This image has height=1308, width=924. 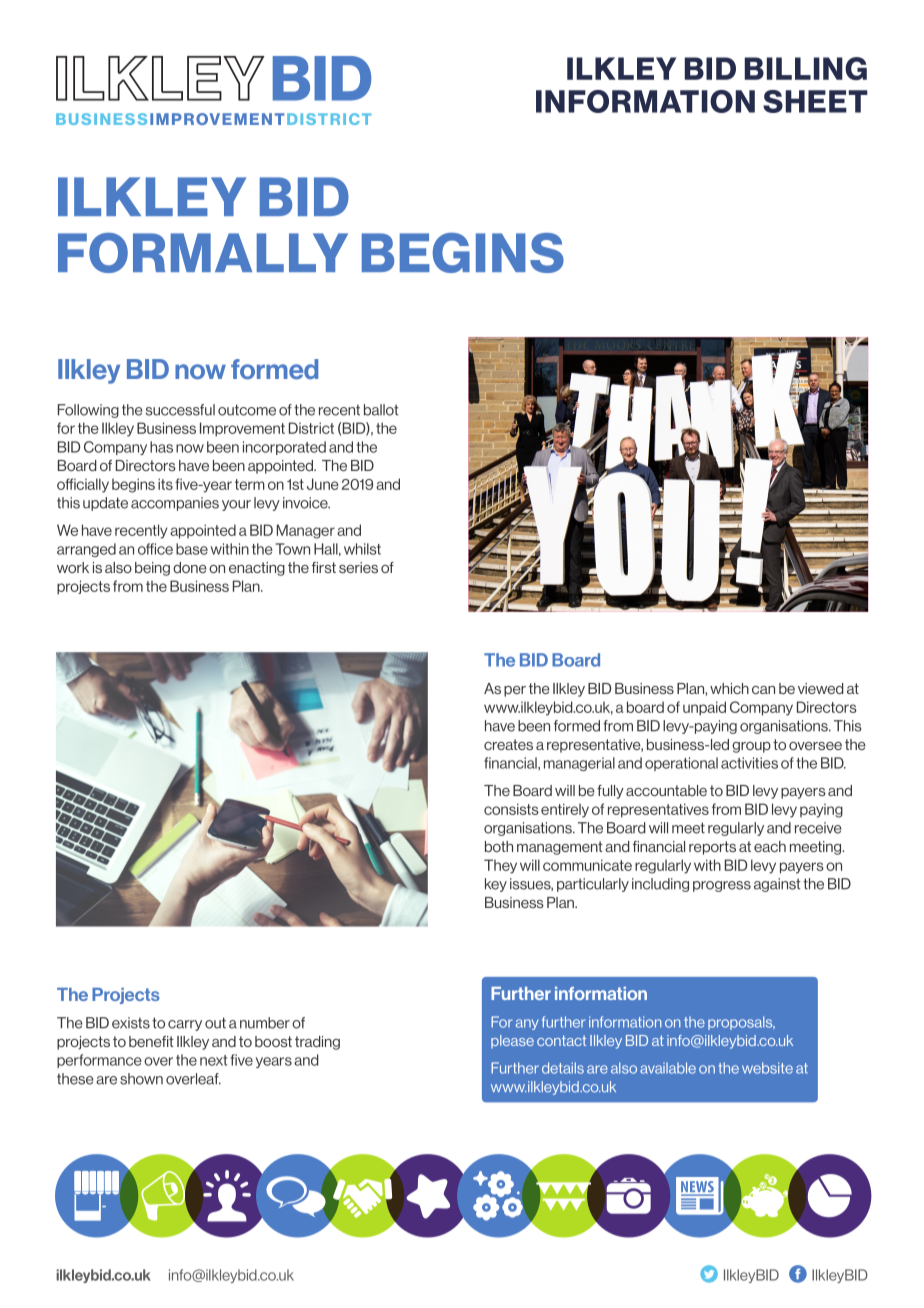 I want to click on which, so click(x=729, y=688).
